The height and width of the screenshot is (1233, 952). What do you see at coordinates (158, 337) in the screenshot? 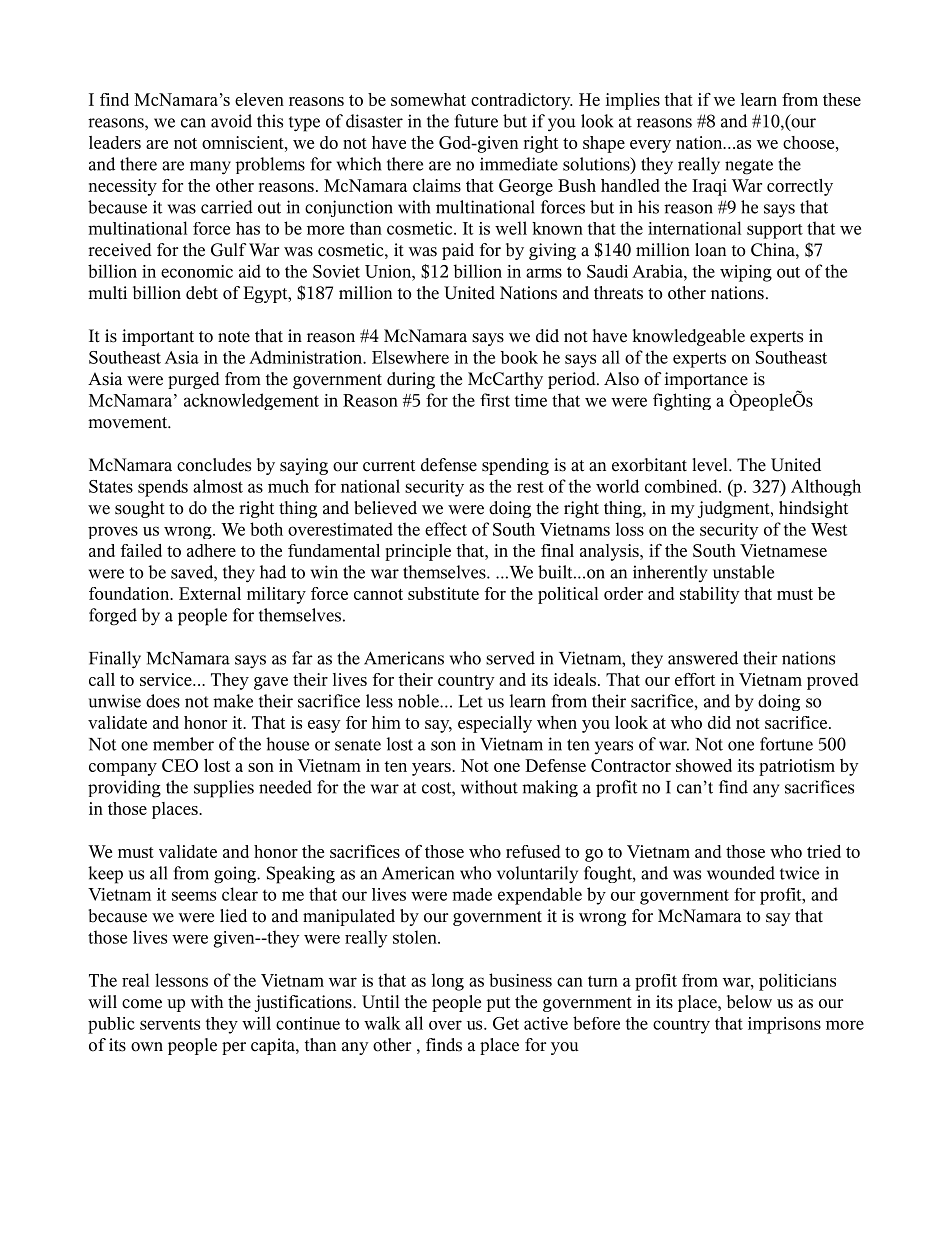
I see `important` at bounding box center [158, 337].
